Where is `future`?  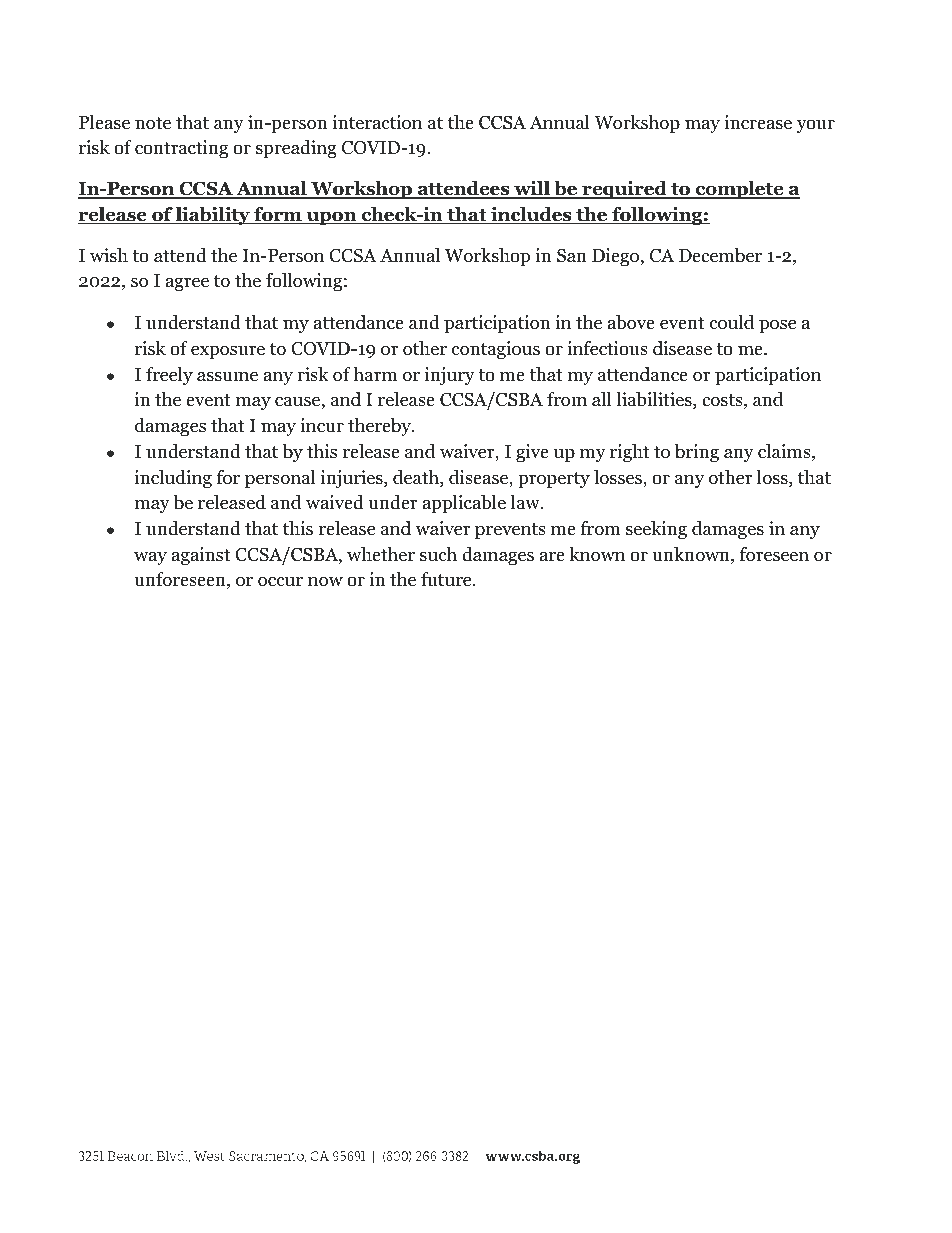 future is located at coordinates (447, 579).
